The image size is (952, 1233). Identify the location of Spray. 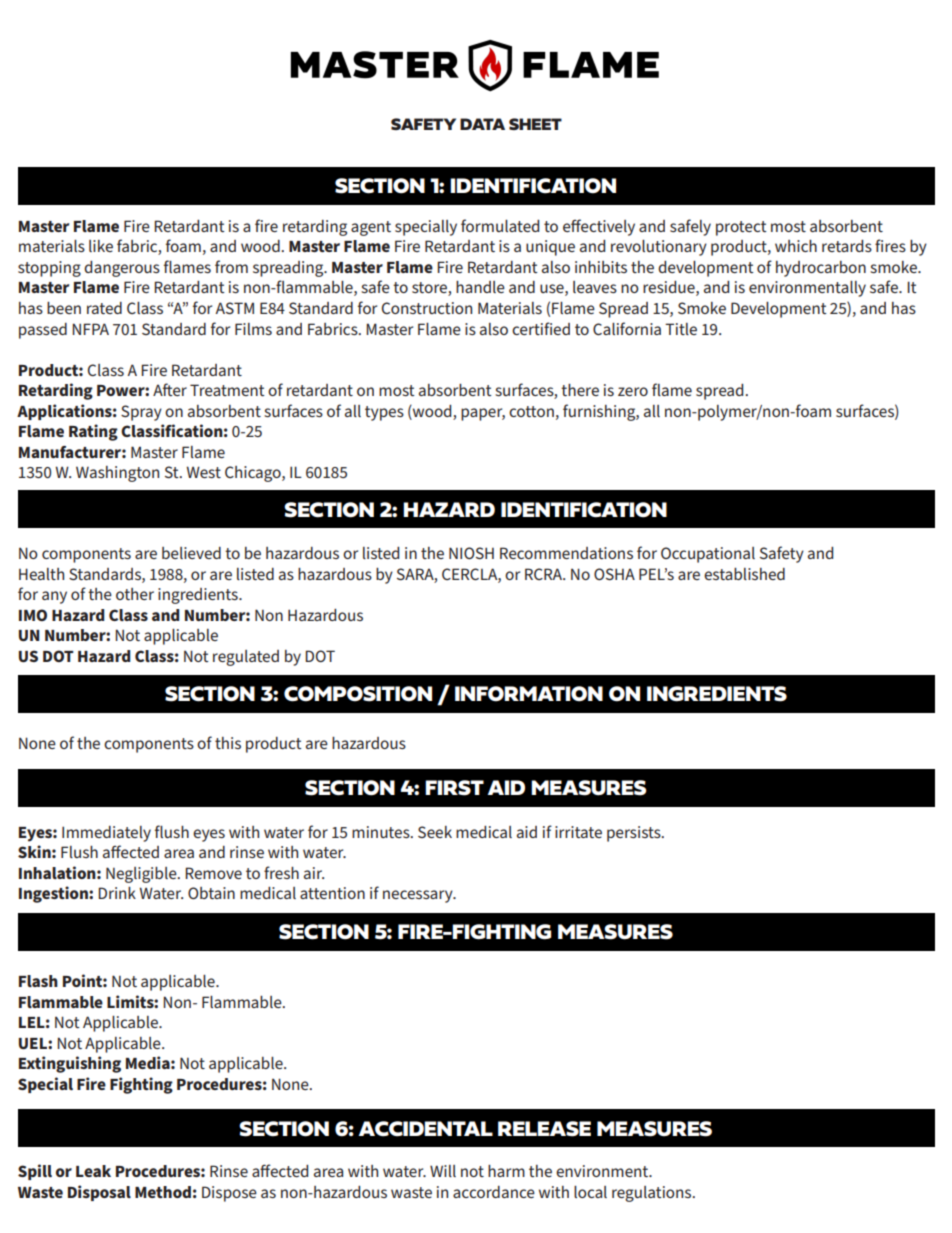
(141, 413).
